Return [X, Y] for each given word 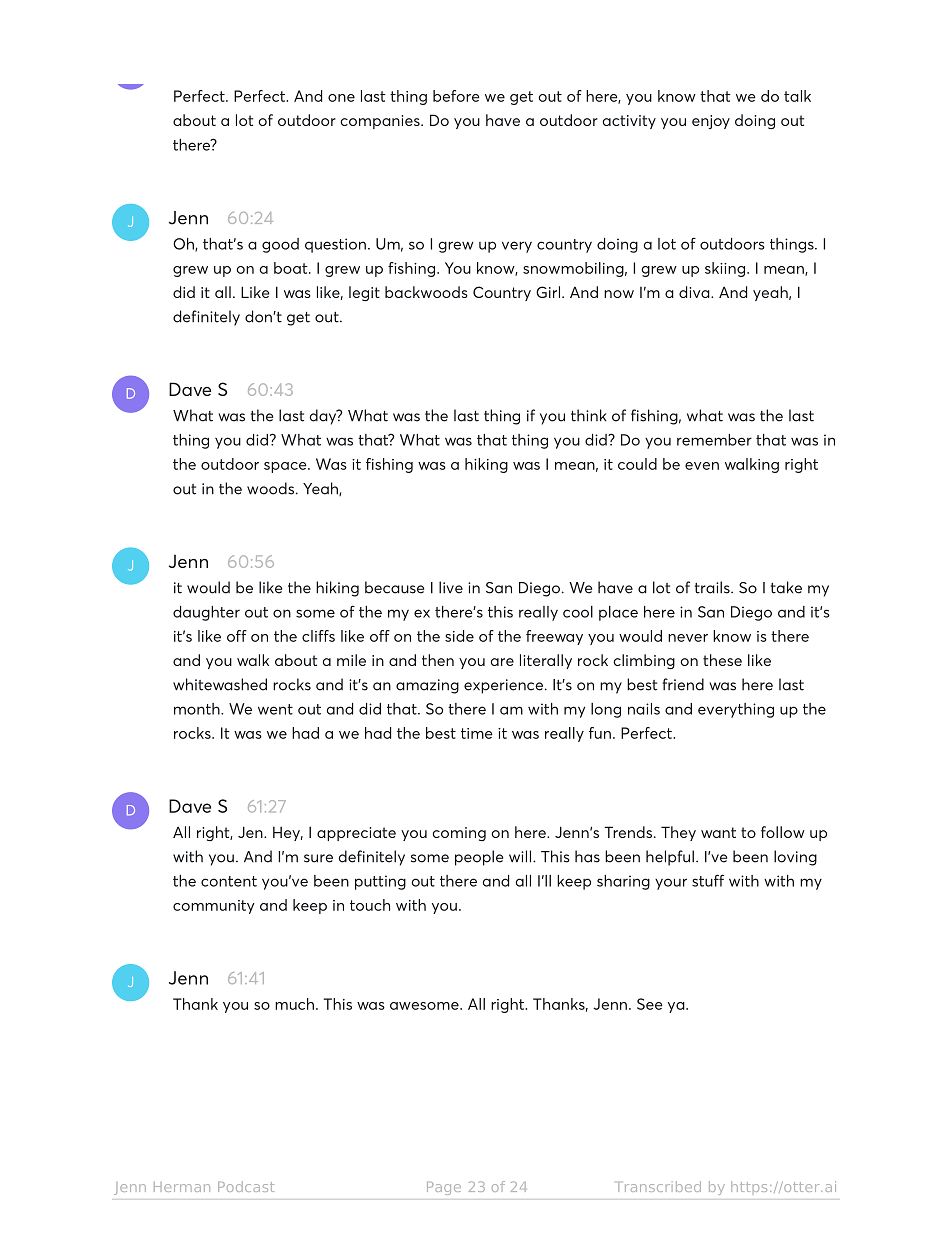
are [502, 662]
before [456, 96]
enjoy [711, 122]
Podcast [246, 1186]
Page [444, 1187]
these [722, 660]
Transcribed [659, 1186]
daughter [206, 613]
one [341, 98]
